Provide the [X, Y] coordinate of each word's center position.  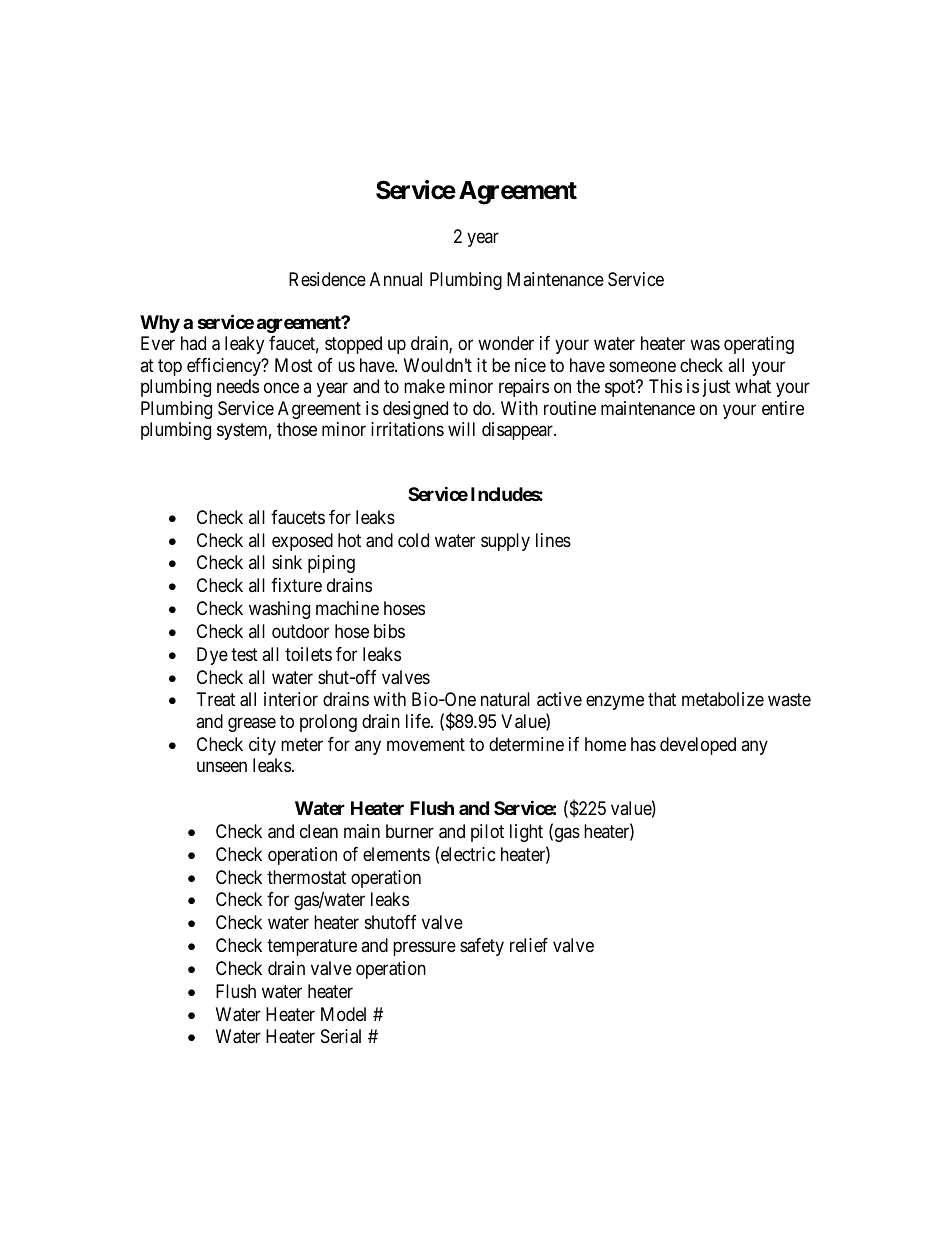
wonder [506, 343]
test [244, 654]
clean [319, 831]
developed [698, 746]
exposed [302, 542]
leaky [244, 345]
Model [343, 1014]
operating [759, 345]
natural [505, 699]
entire [783, 408]
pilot [487, 833]
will [461, 429]
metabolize [723, 699]
